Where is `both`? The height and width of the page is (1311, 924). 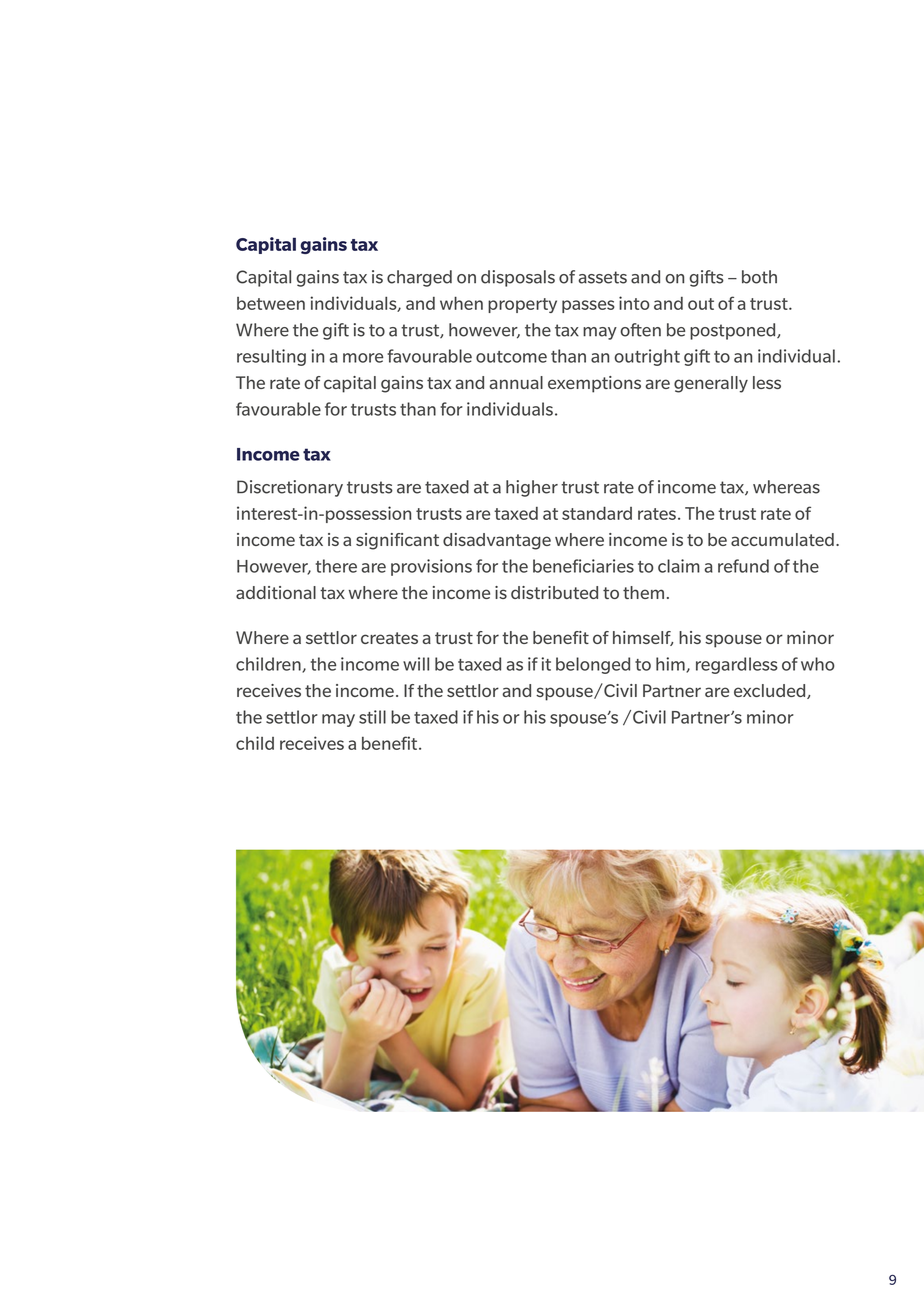
both is located at coordinates (759, 277).
